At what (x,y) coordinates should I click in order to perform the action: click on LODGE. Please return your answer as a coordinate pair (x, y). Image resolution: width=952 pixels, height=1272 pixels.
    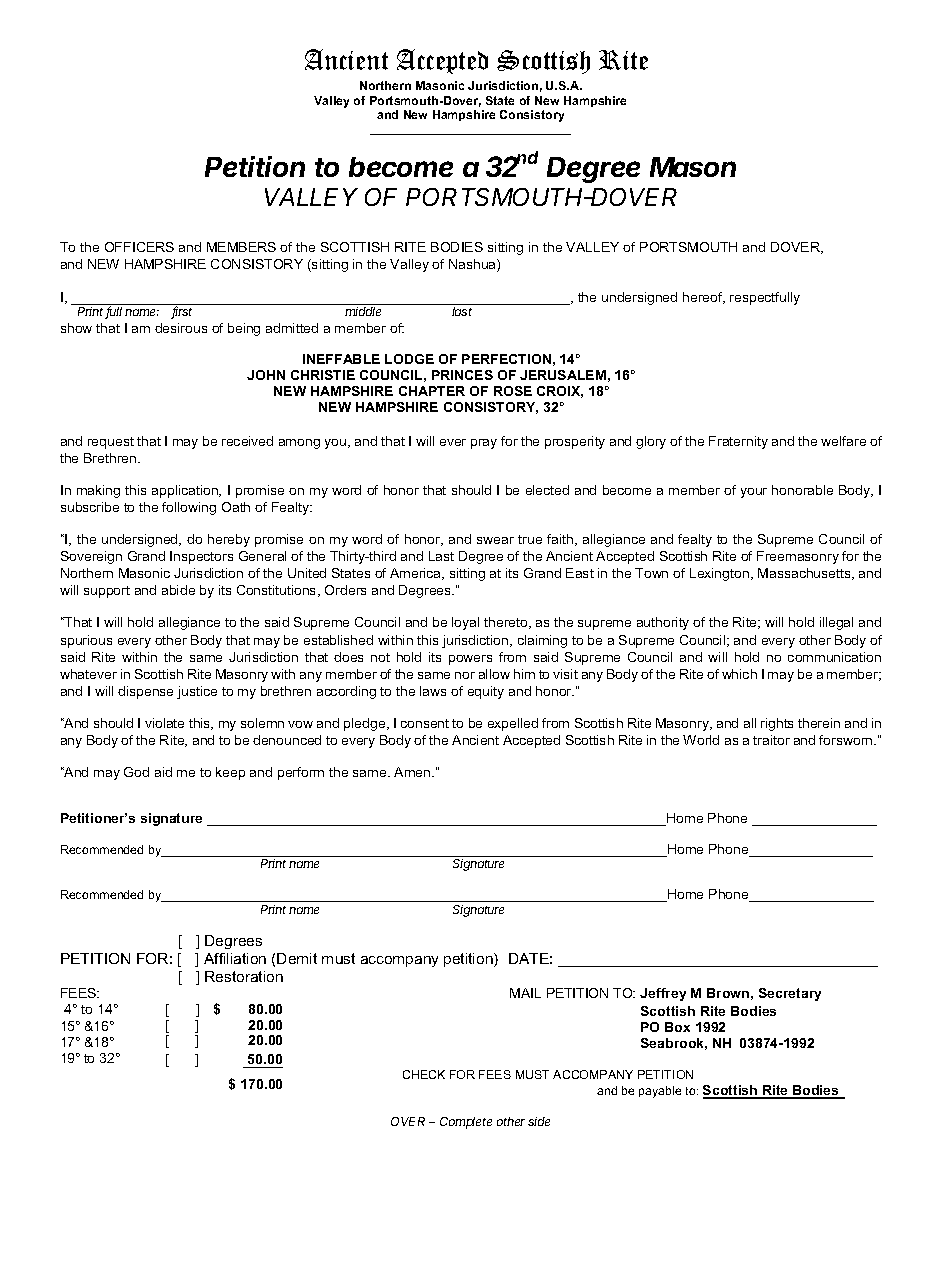
    Looking at the image, I should click on (409, 359).
